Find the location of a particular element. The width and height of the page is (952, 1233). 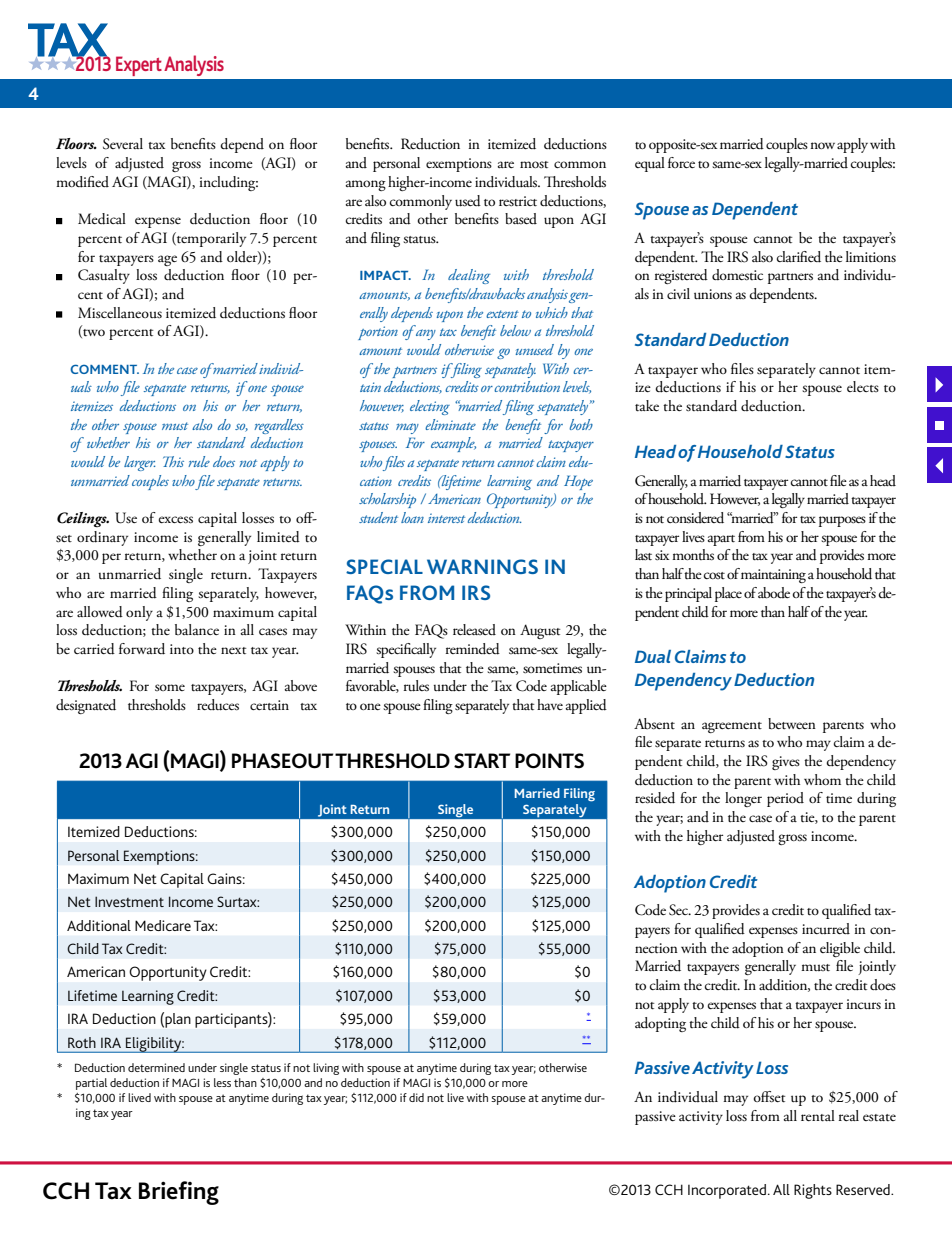

now is located at coordinates (822, 145).
